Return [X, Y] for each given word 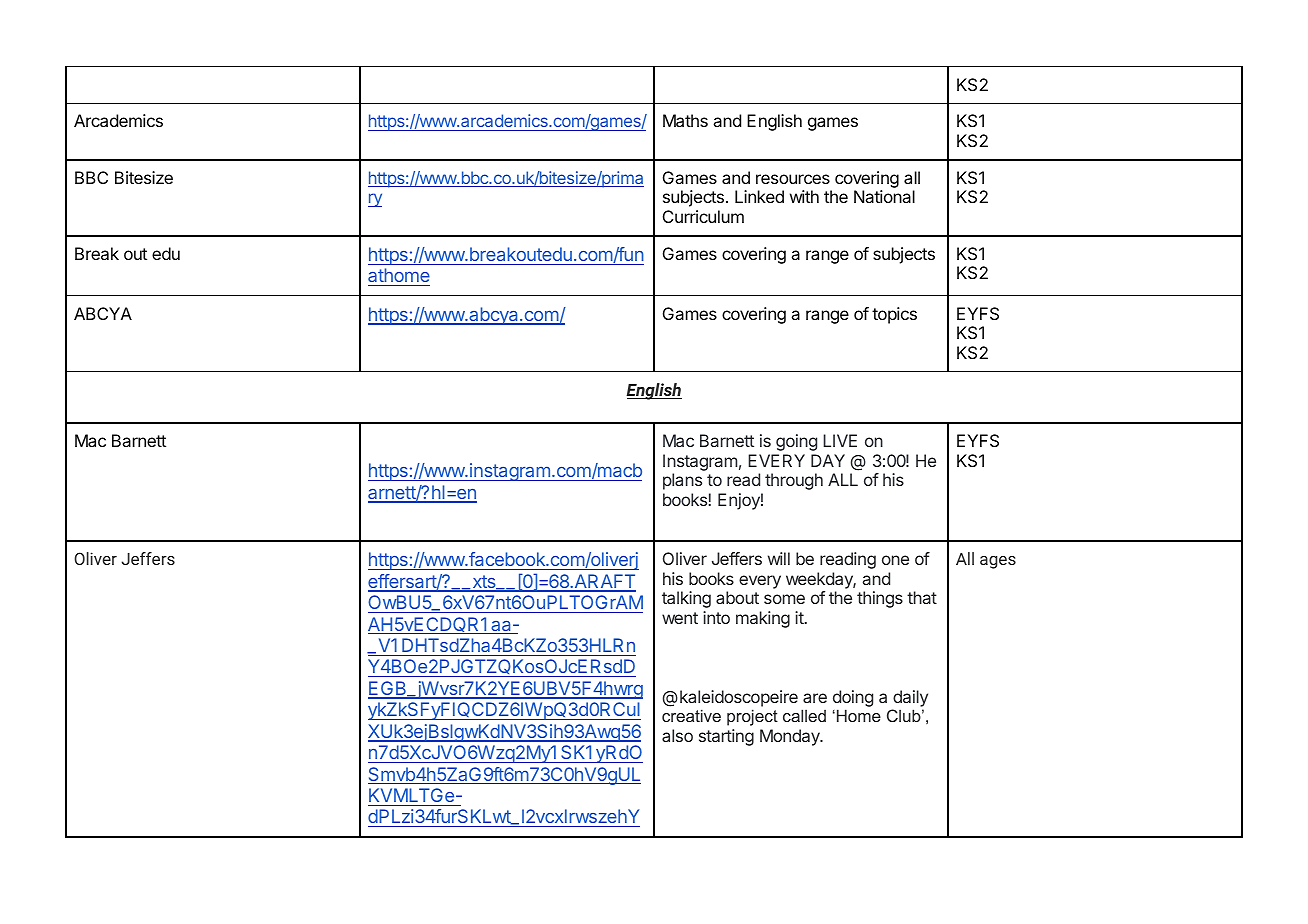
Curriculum [703, 216]
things [880, 599]
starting [726, 737]
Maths [685, 120]
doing [853, 698]
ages [998, 562]
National [884, 196]
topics [894, 315]
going [796, 442]
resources [793, 179]
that [922, 597]
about [737, 597]
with [804, 196]
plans [682, 481]
